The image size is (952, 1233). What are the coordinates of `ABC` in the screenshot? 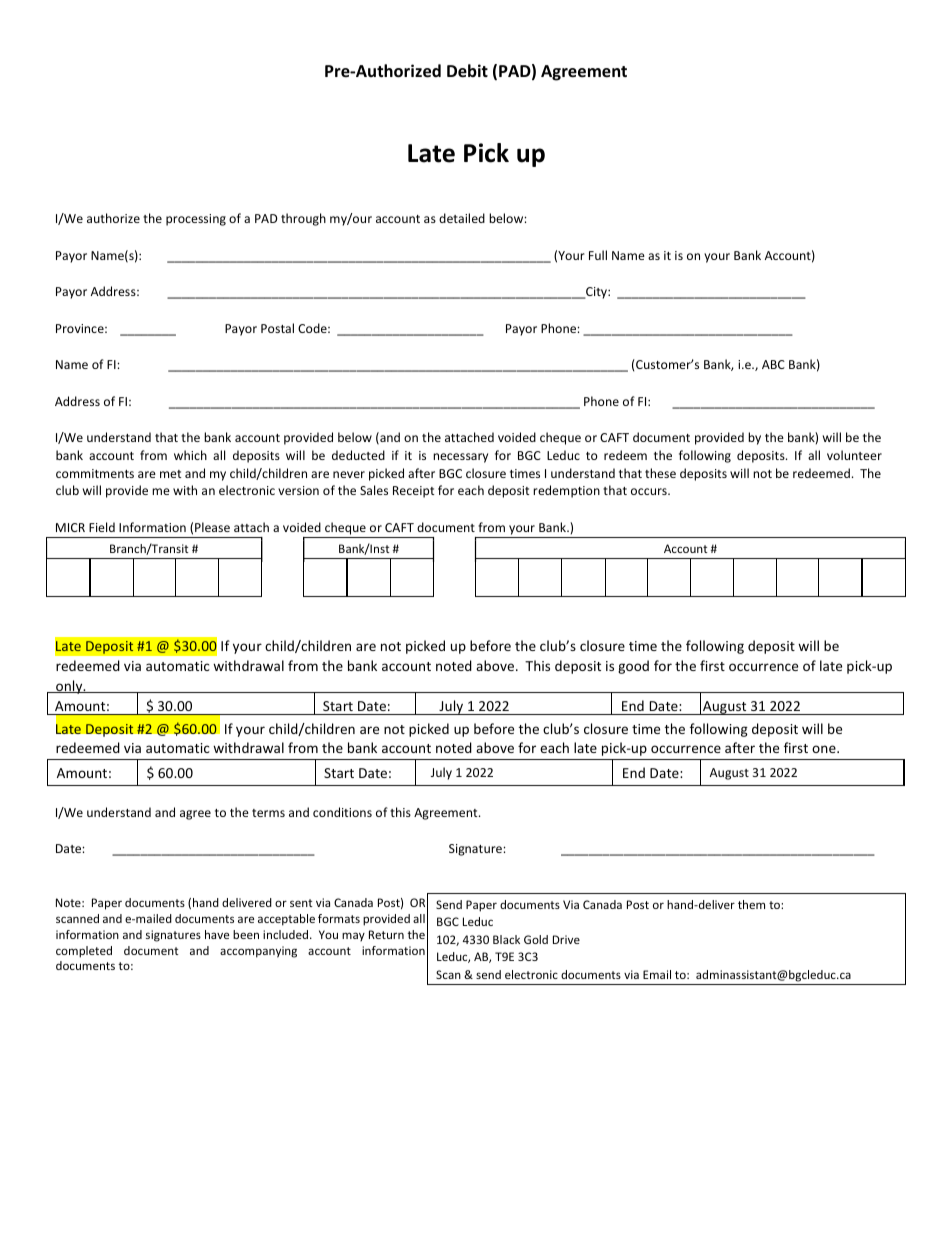 It's located at (773, 364).
